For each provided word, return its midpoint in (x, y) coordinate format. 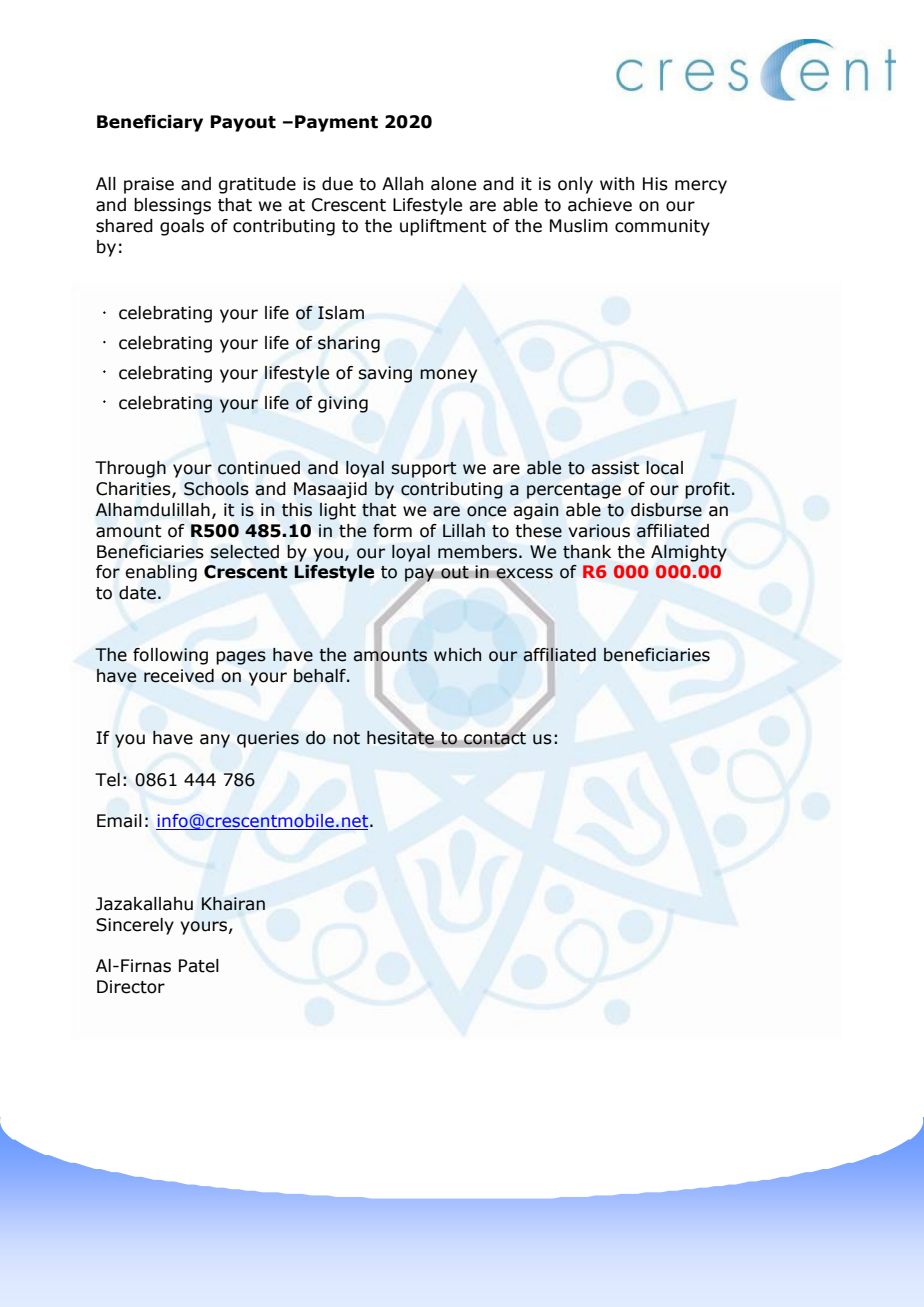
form (392, 531)
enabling (161, 573)
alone (453, 184)
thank (587, 552)
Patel (199, 966)
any (215, 741)
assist (615, 468)
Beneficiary (150, 123)
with (617, 184)
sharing (349, 344)
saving (385, 374)
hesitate (400, 737)
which (457, 655)
